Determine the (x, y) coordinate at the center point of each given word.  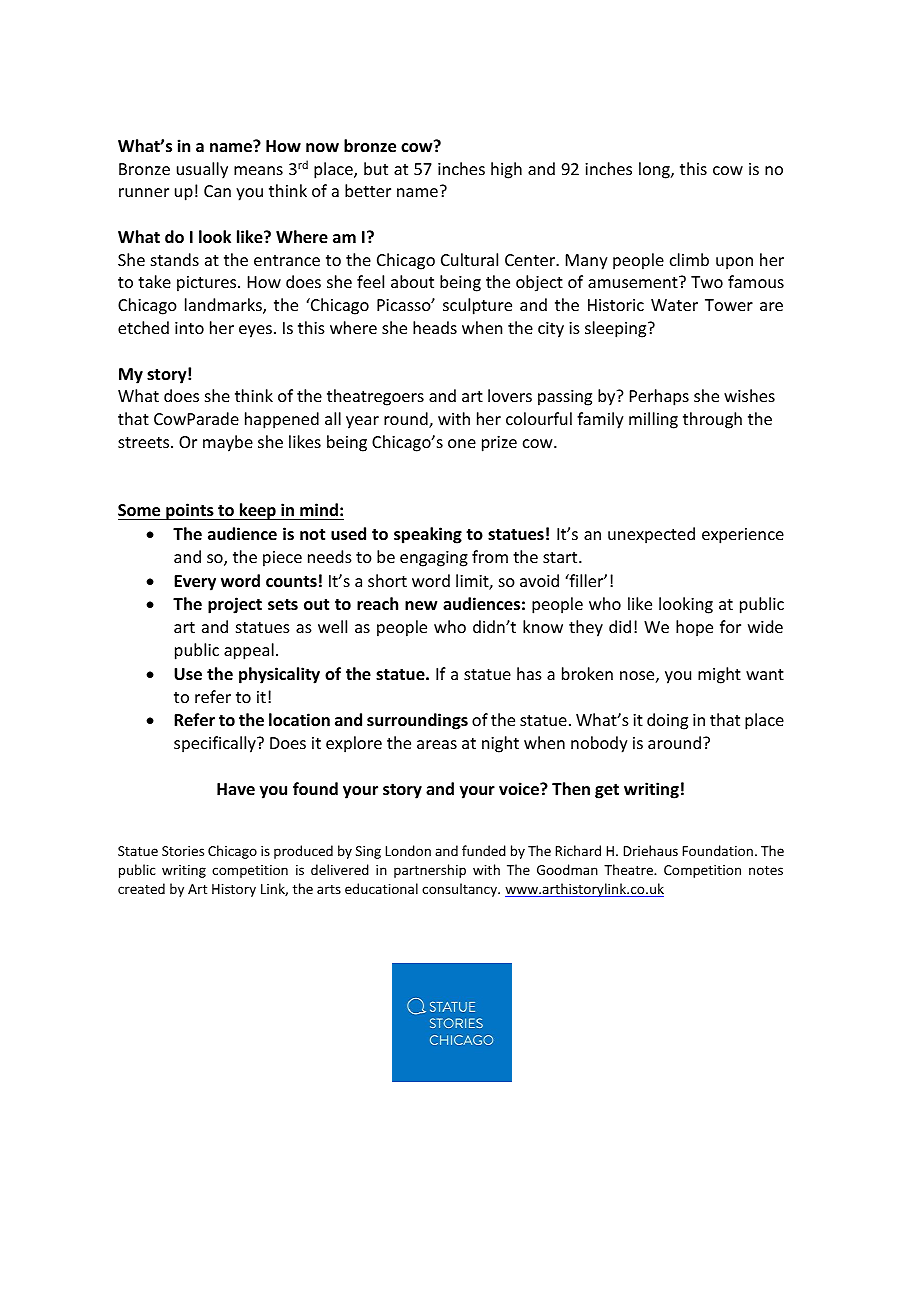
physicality (279, 675)
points (190, 511)
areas (437, 744)
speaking (428, 535)
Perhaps (659, 397)
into (189, 328)
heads (435, 327)
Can (217, 191)
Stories (183, 851)
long (655, 170)
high (506, 170)
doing (667, 721)
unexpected (651, 535)
